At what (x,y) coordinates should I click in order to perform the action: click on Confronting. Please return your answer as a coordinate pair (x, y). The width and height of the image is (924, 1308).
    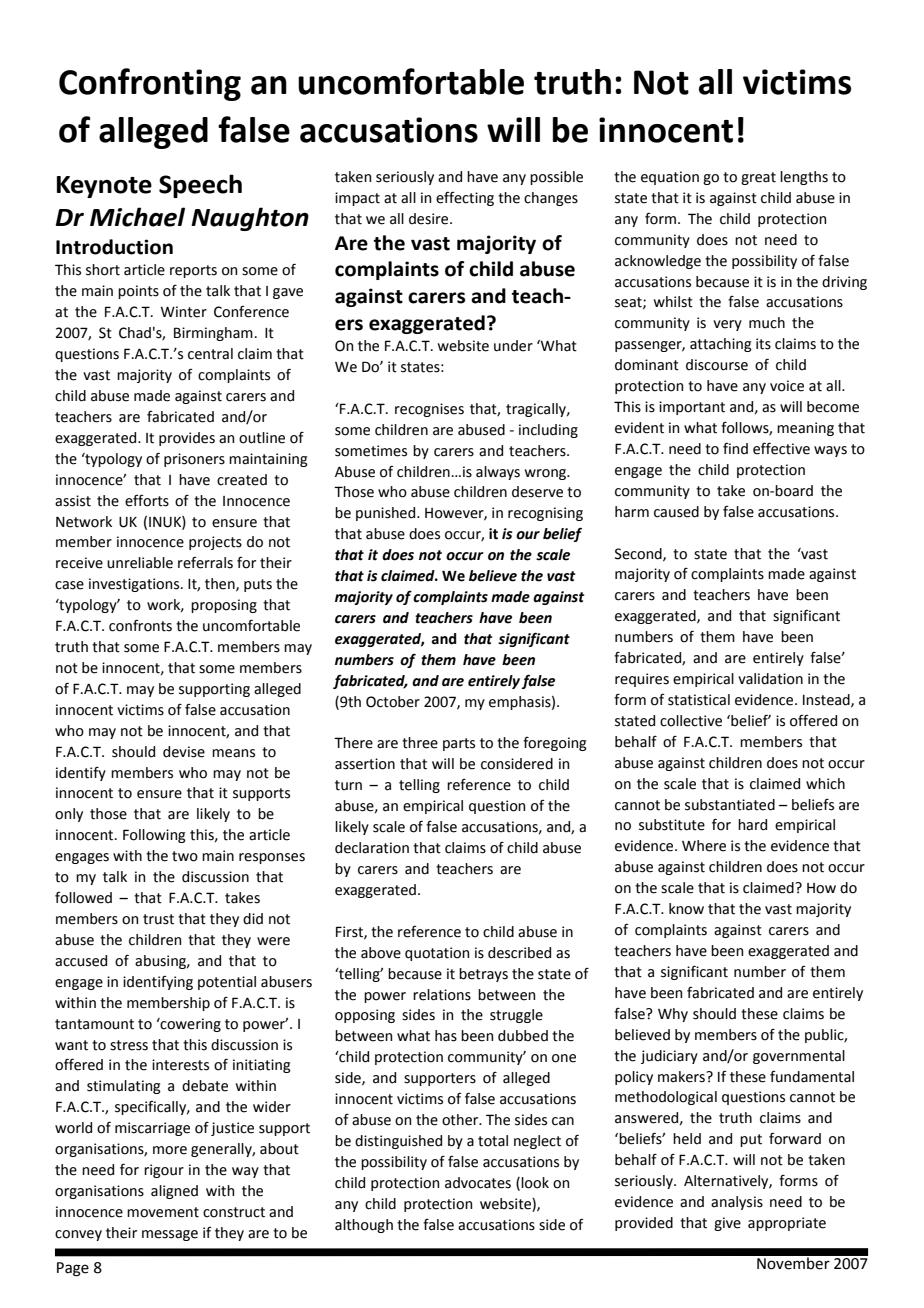
    Looking at the image, I should click on (150, 84).
